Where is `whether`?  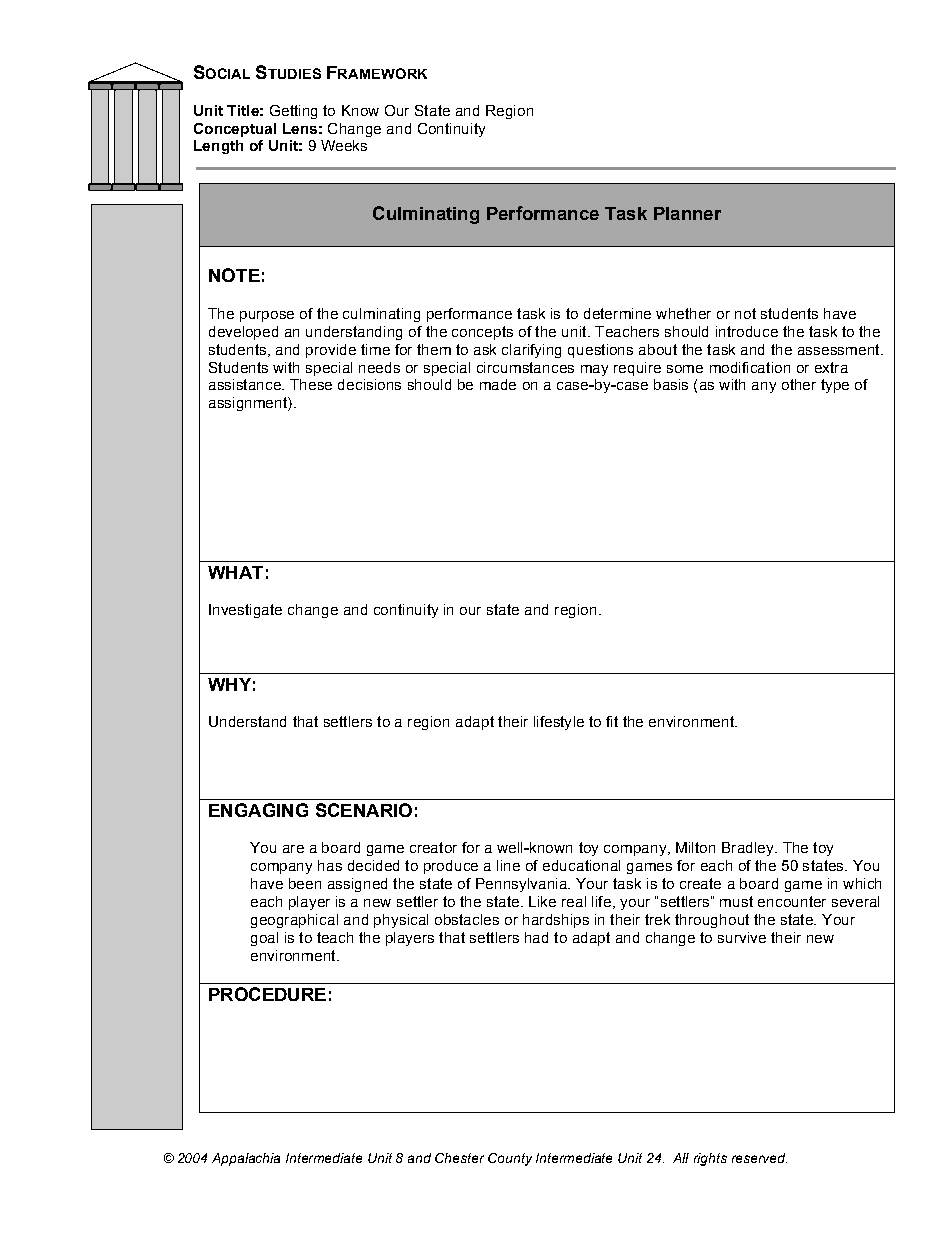 whether is located at coordinates (683, 313).
